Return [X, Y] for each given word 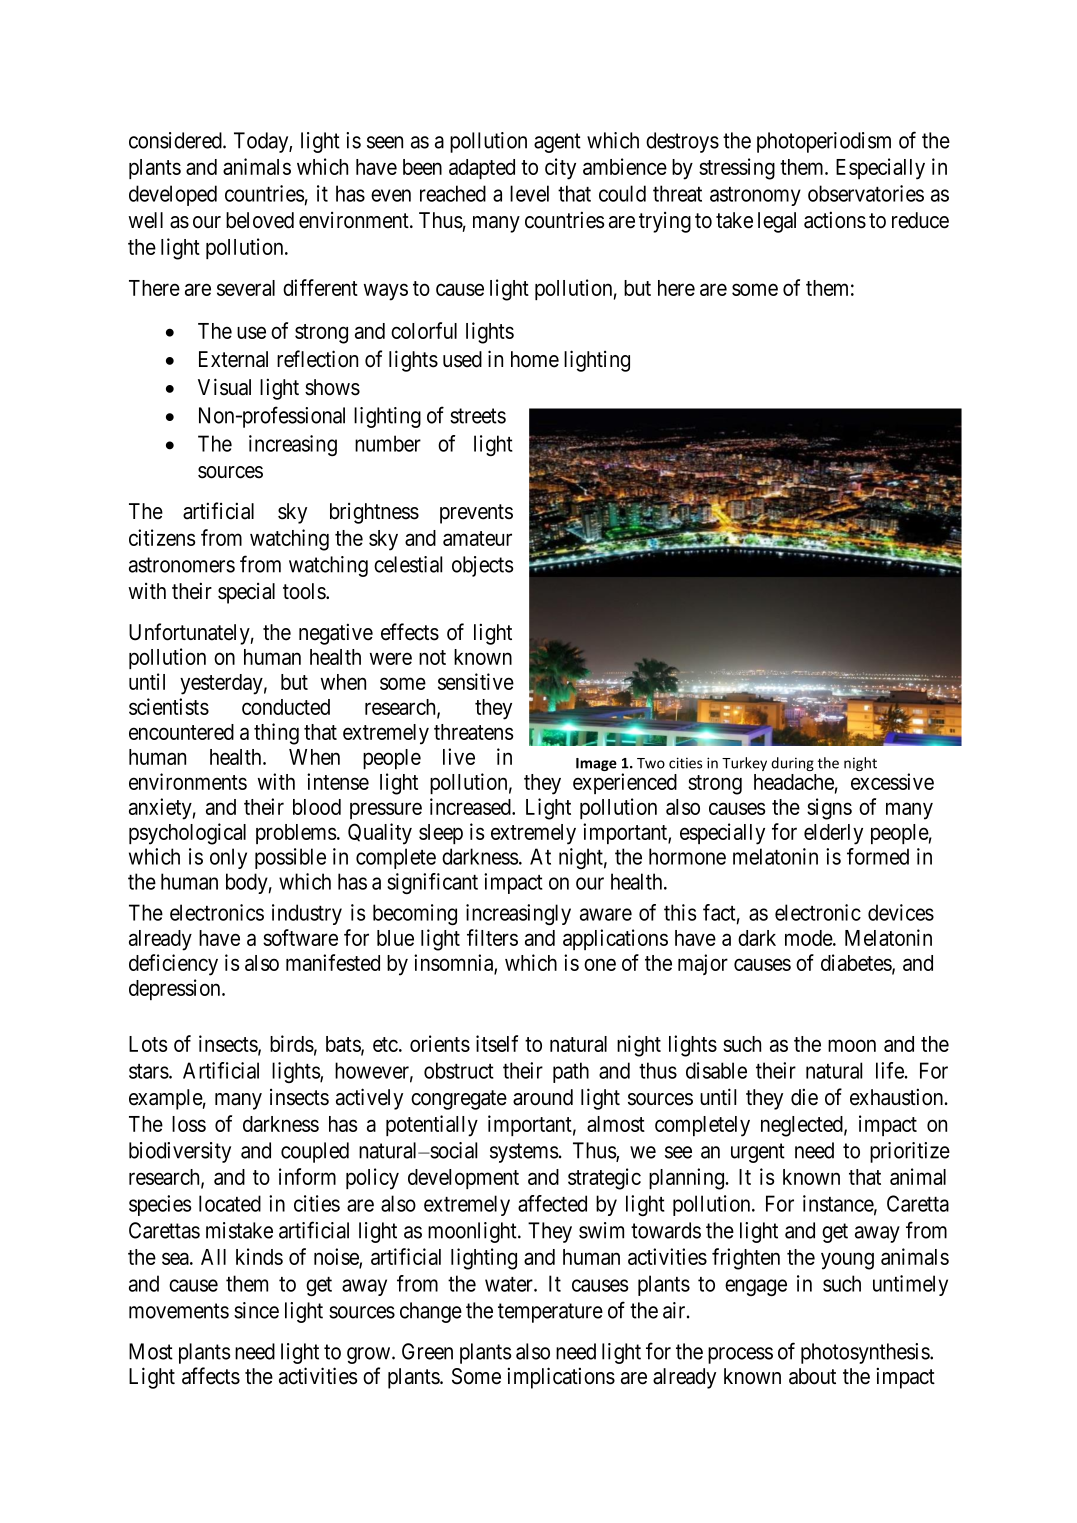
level [529, 193]
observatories [866, 193]
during [792, 764]
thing [276, 734]
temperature [550, 1313]
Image [596, 764]
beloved [260, 220]
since [256, 1310]
